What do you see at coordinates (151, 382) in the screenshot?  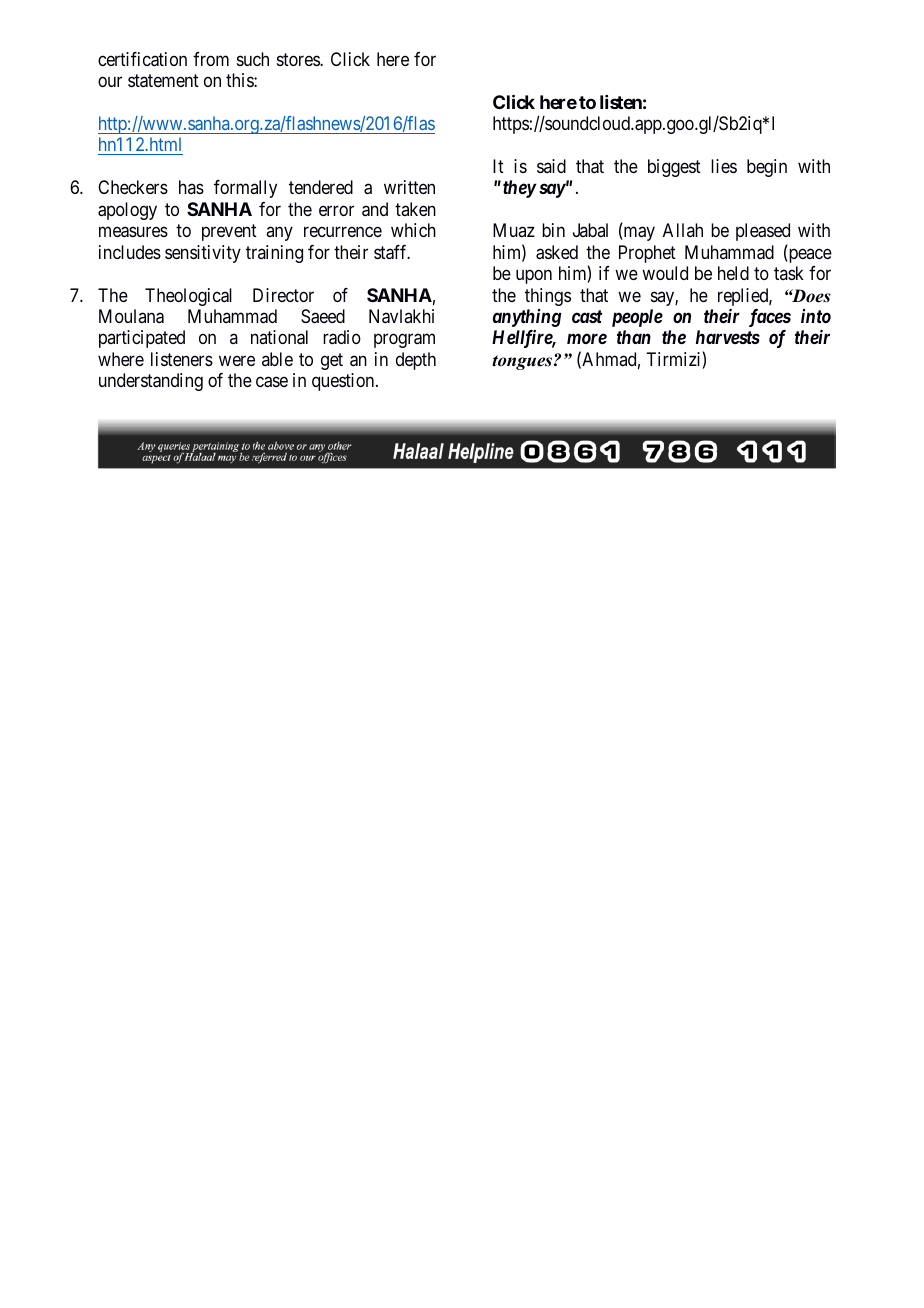 I see `understanding` at bounding box center [151, 382].
